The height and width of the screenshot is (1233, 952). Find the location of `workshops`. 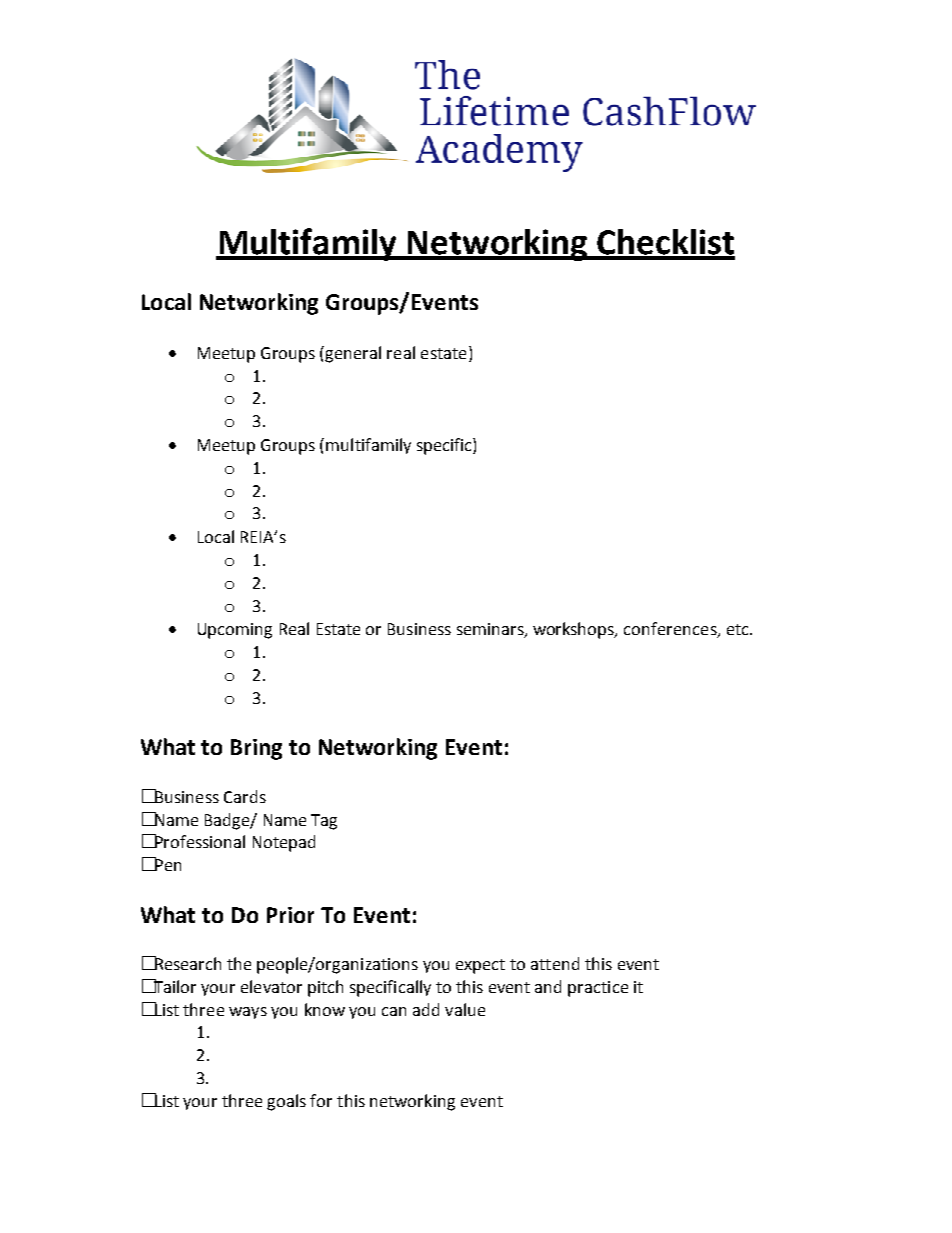

workshops is located at coordinates (575, 630).
